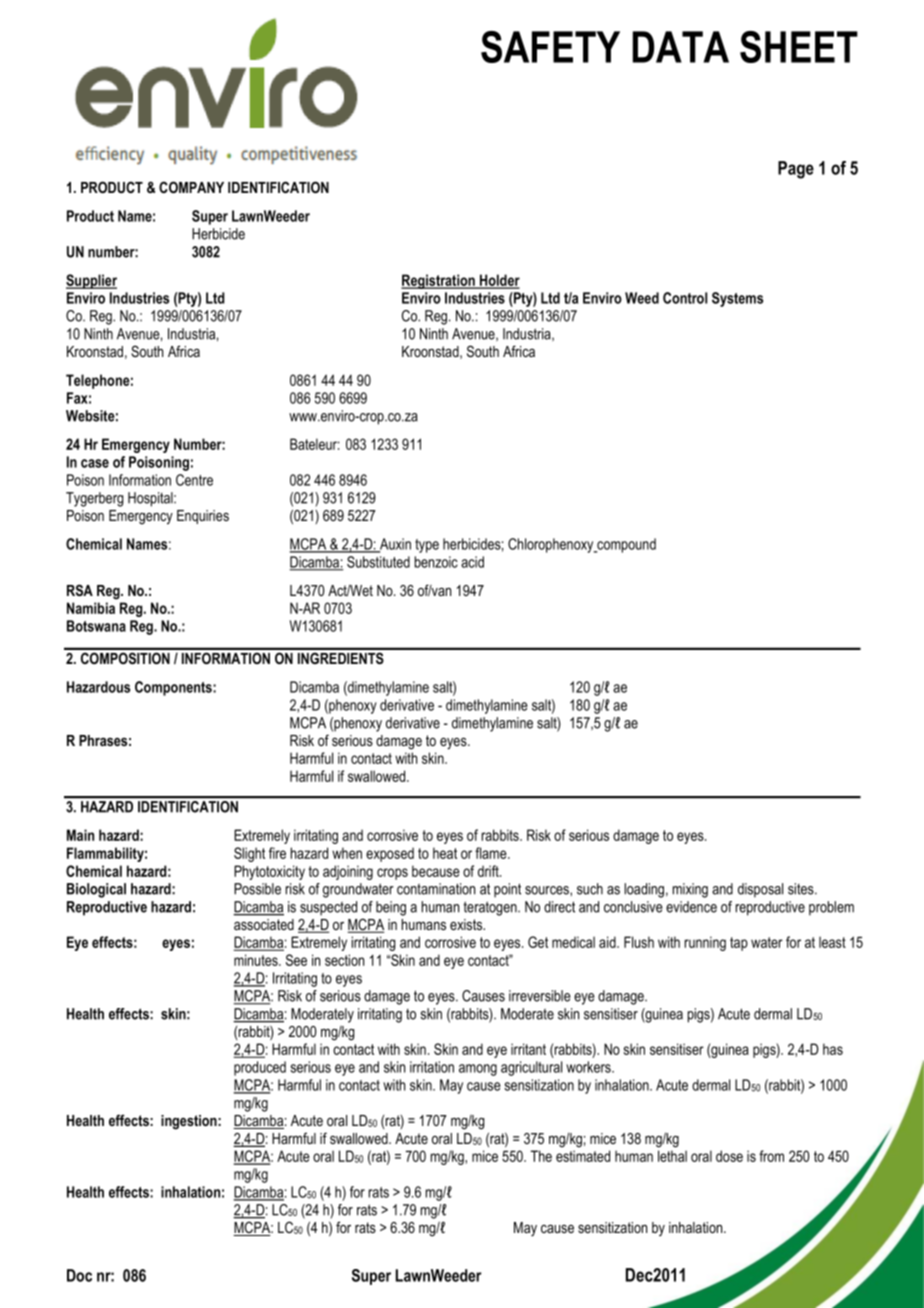 This document has width=924, height=1308. What do you see at coordinates (550, 47) in the document?
I see `SAFETY` at bounding box center [550, 47].
